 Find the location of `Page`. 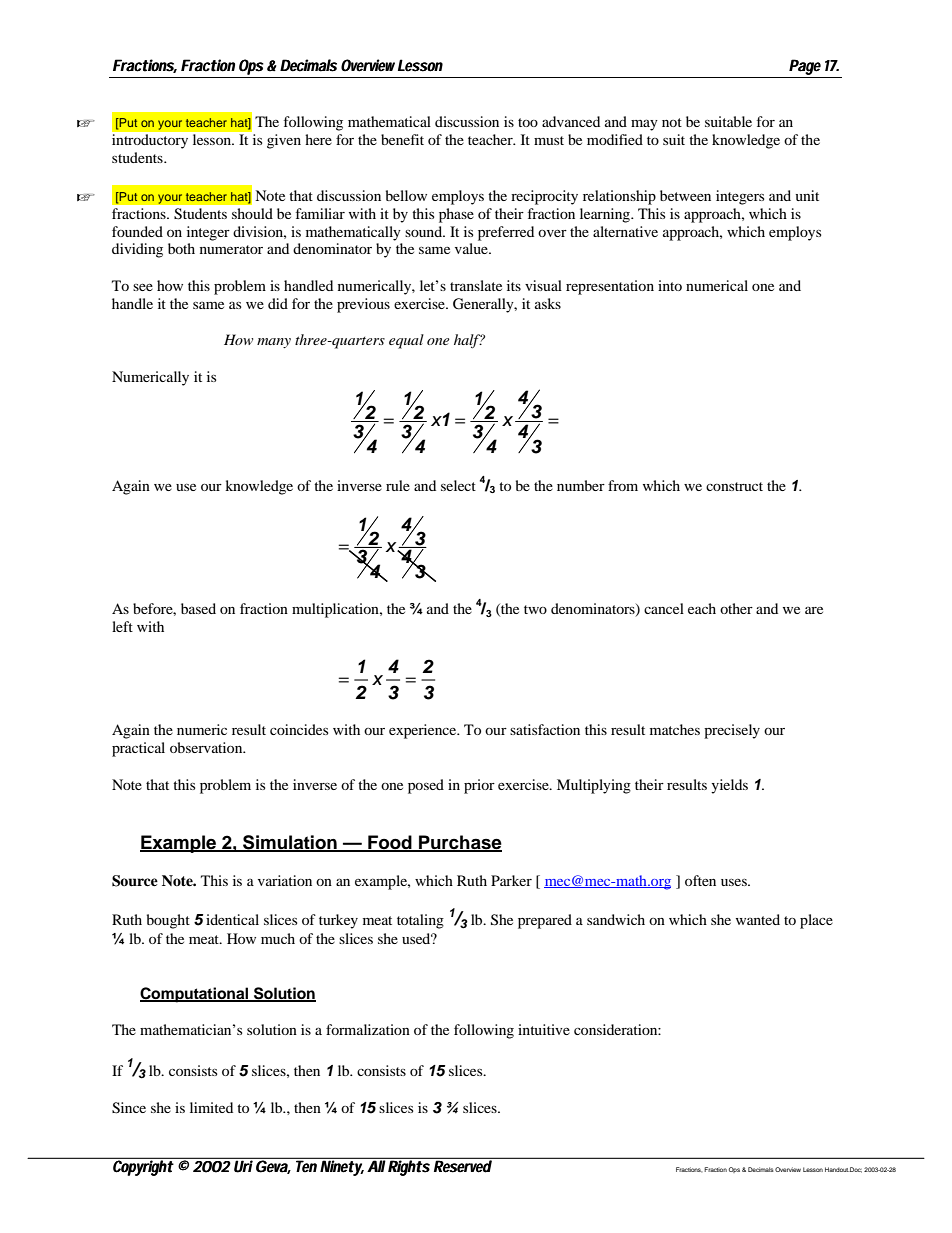

Page is located at coordinates (805, 67).
